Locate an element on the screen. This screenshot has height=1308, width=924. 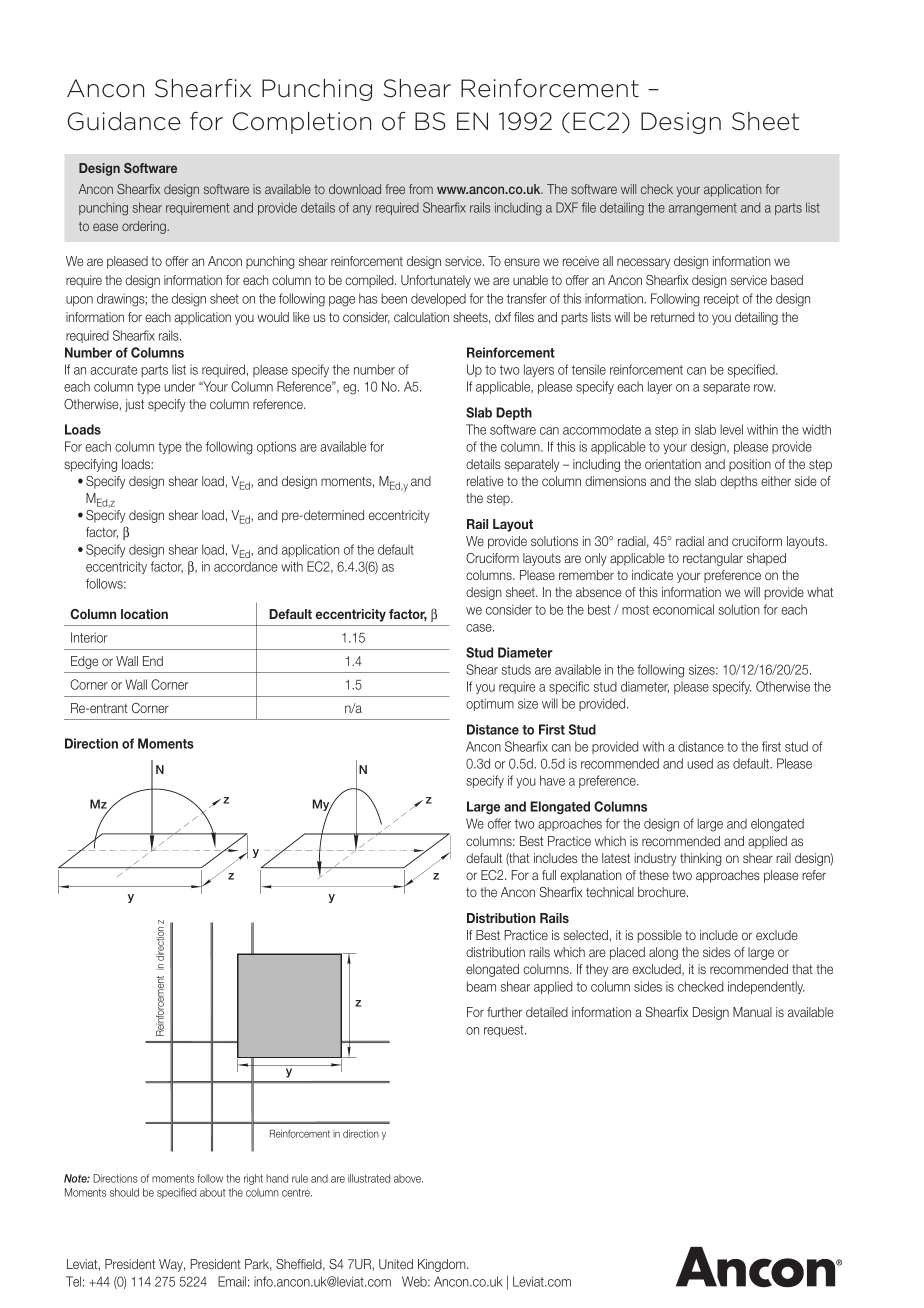
from is located at coordinates (421, 189).
